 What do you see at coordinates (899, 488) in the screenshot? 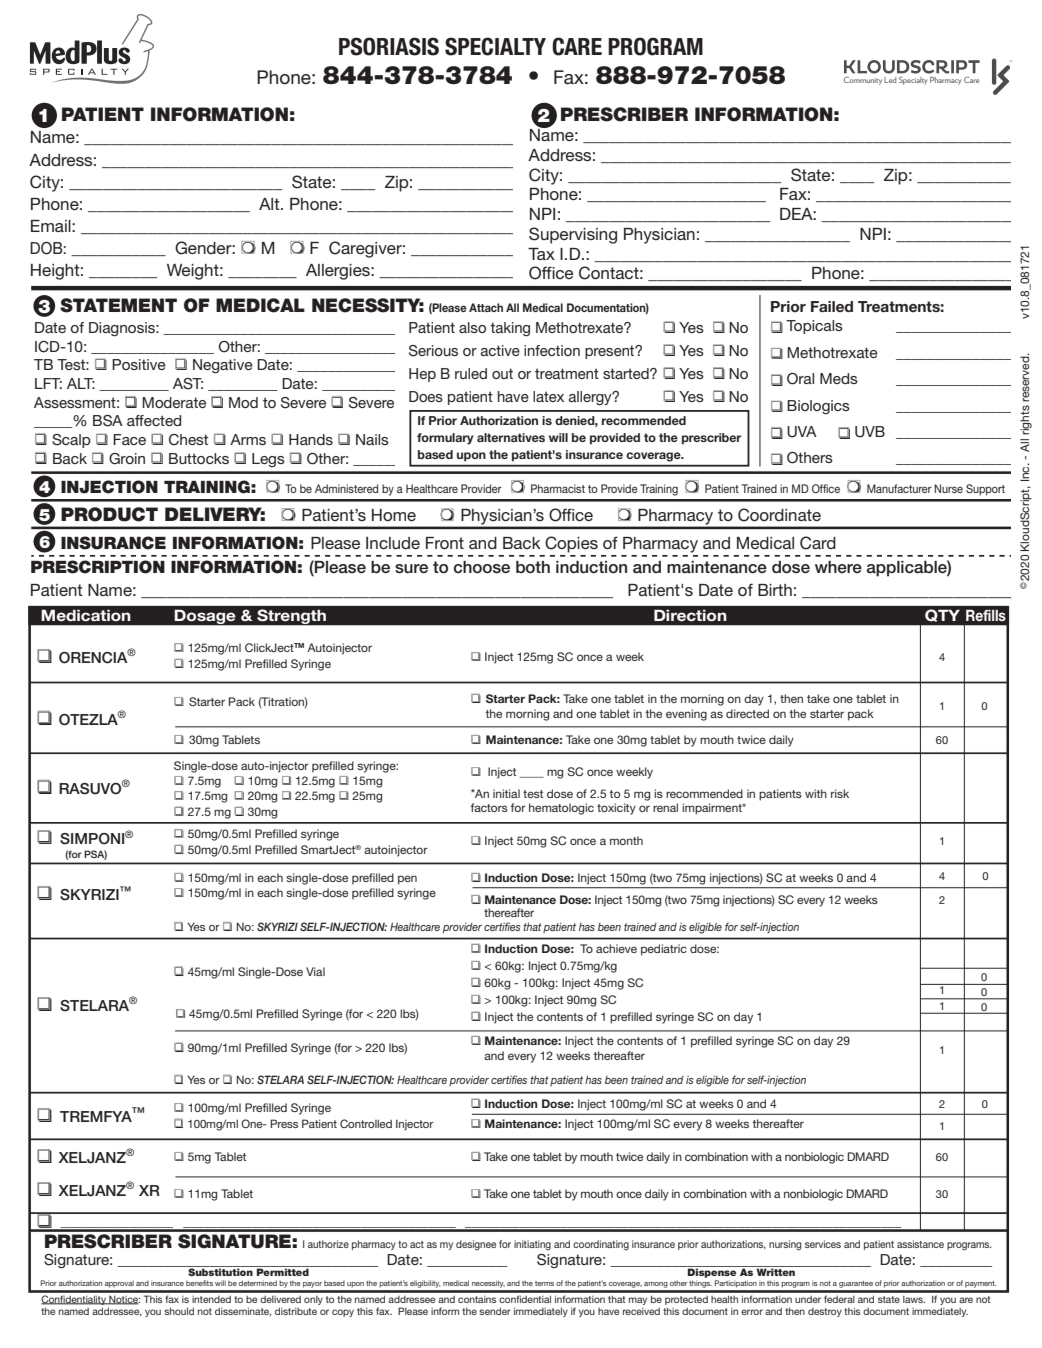
I see `Manufacturer` at bounding box center [899, 488].
